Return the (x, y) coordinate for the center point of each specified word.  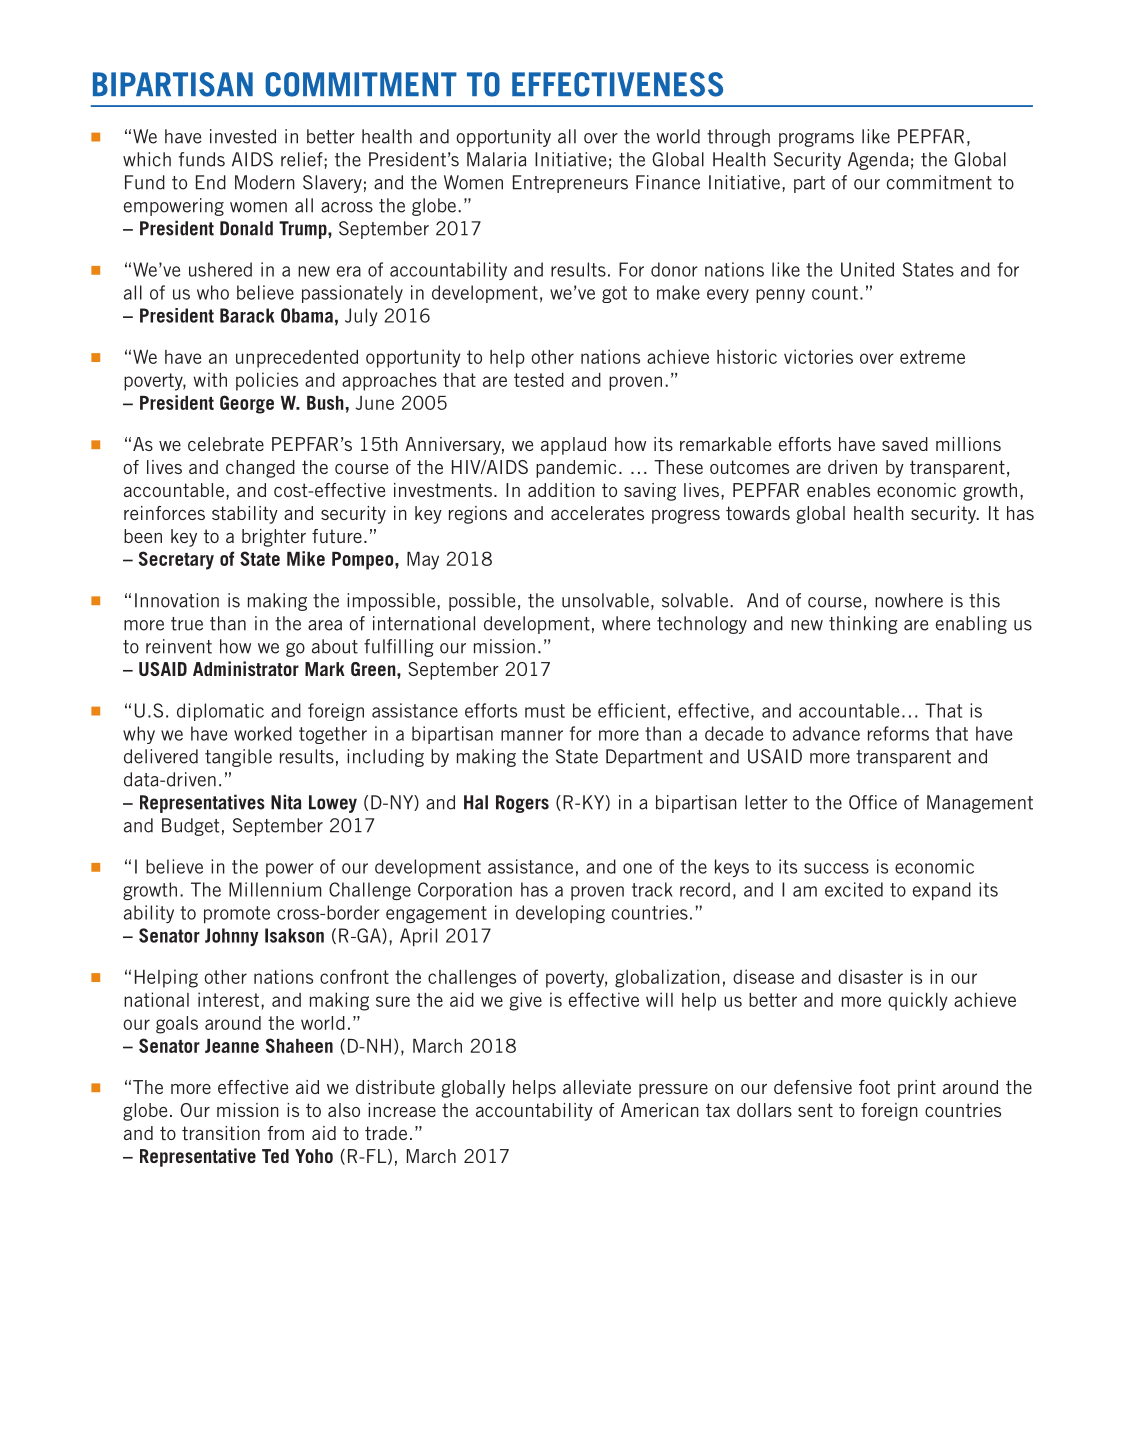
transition (221, 1133)
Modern (265, 182)
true (187, 624)
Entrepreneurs (570, 184)
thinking (863, 625)
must (545, 711)
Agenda (878, 161)
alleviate (597, 1087)
